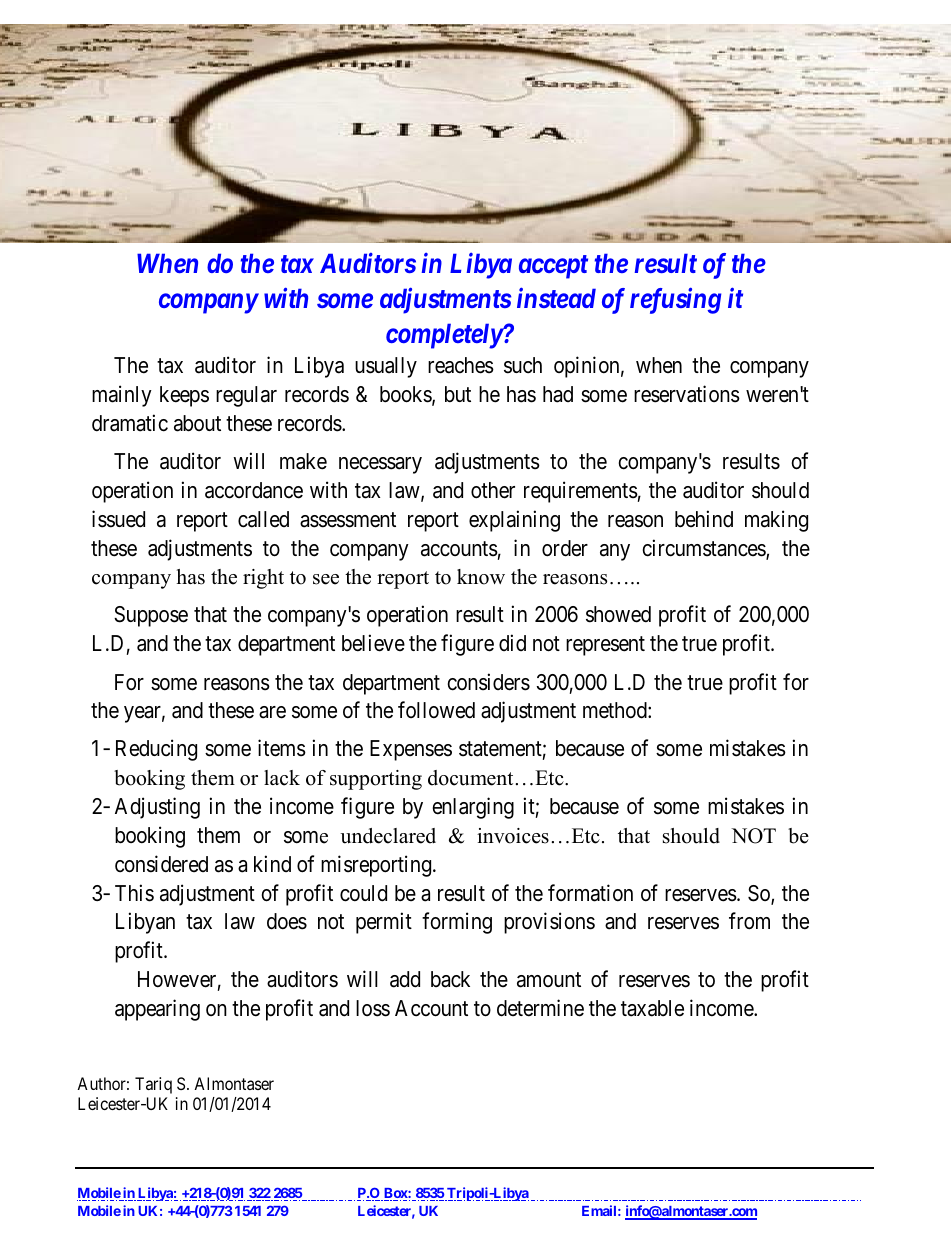  What do you see at coordinates (153, 1085) in the screenshot?
I see `Tariq` at bounding box center [153, 1085].
